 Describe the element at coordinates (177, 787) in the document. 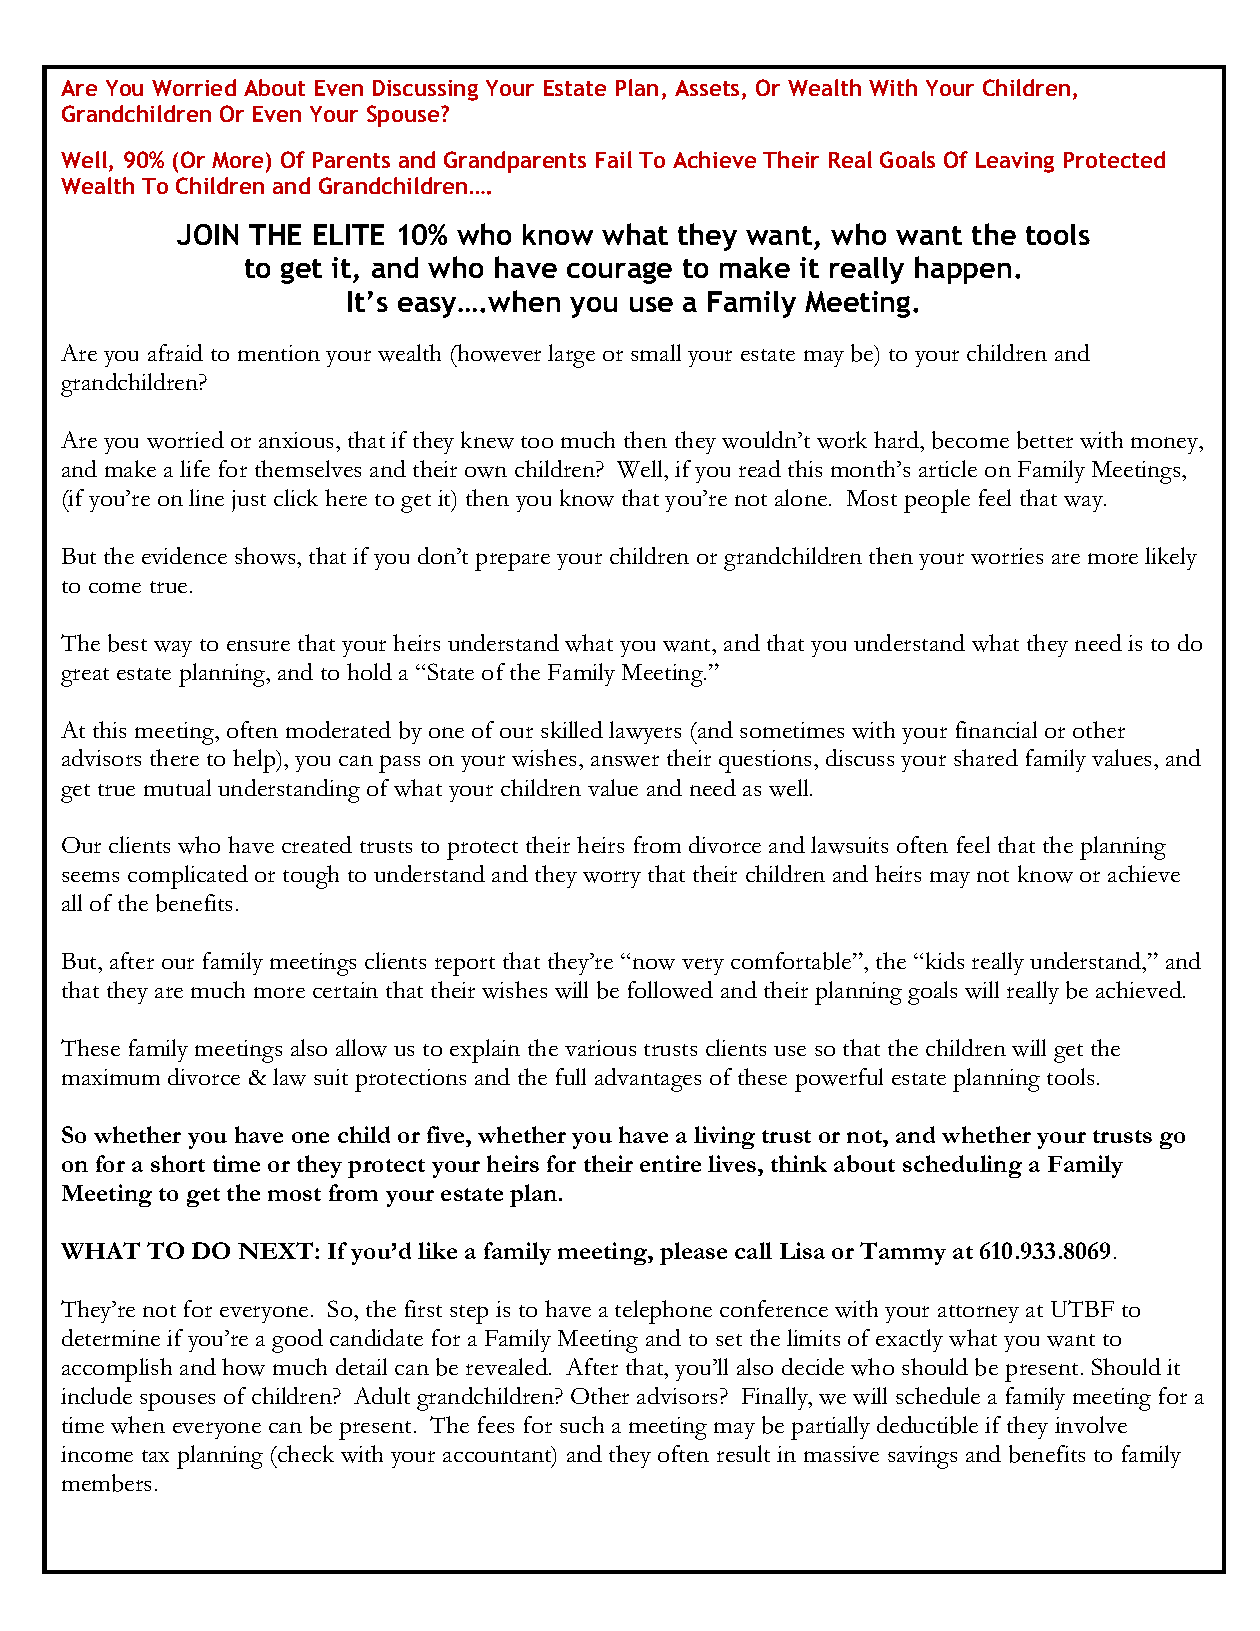

I see `mutual` at that location.
